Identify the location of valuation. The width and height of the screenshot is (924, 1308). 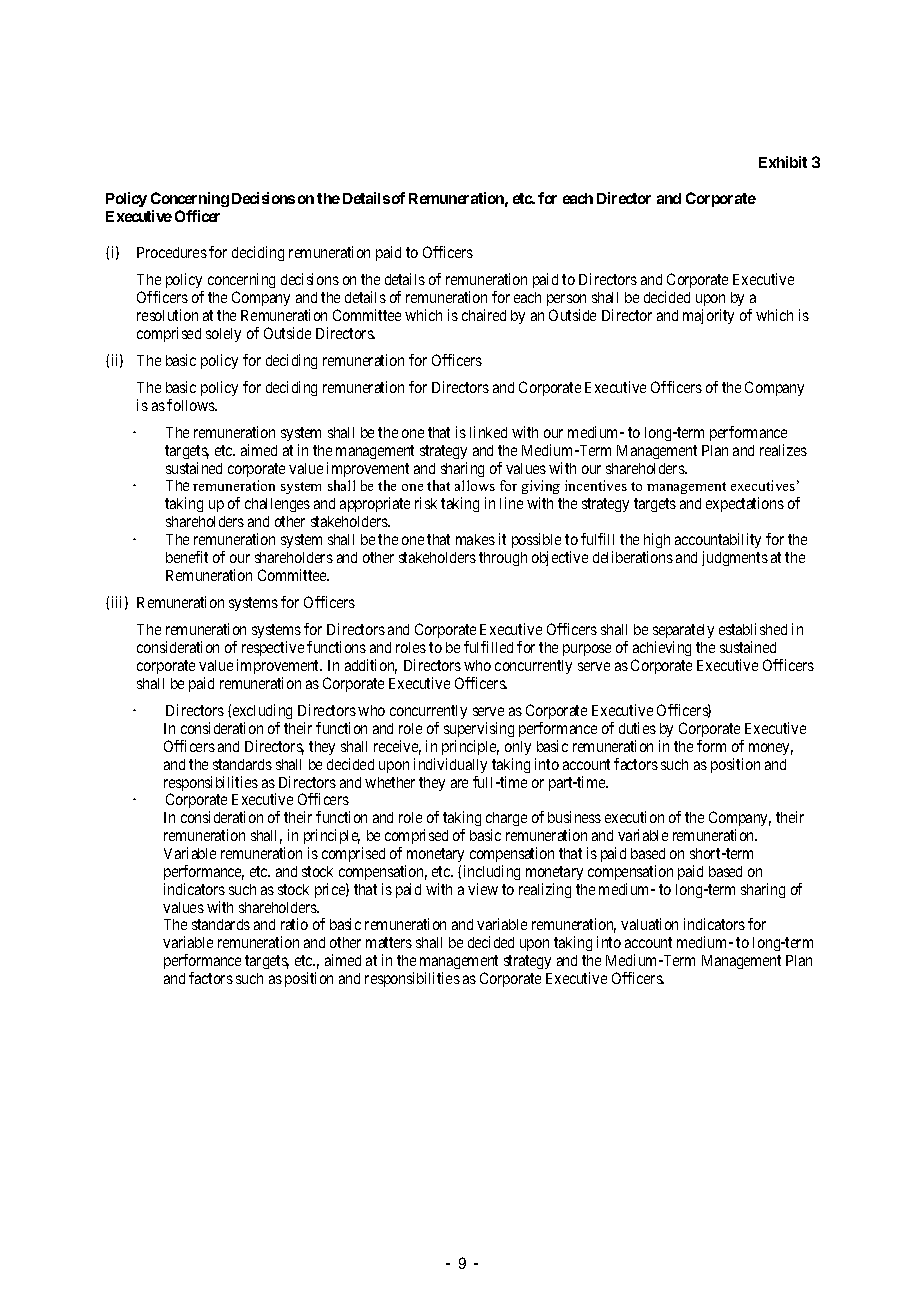
(649, 924).
